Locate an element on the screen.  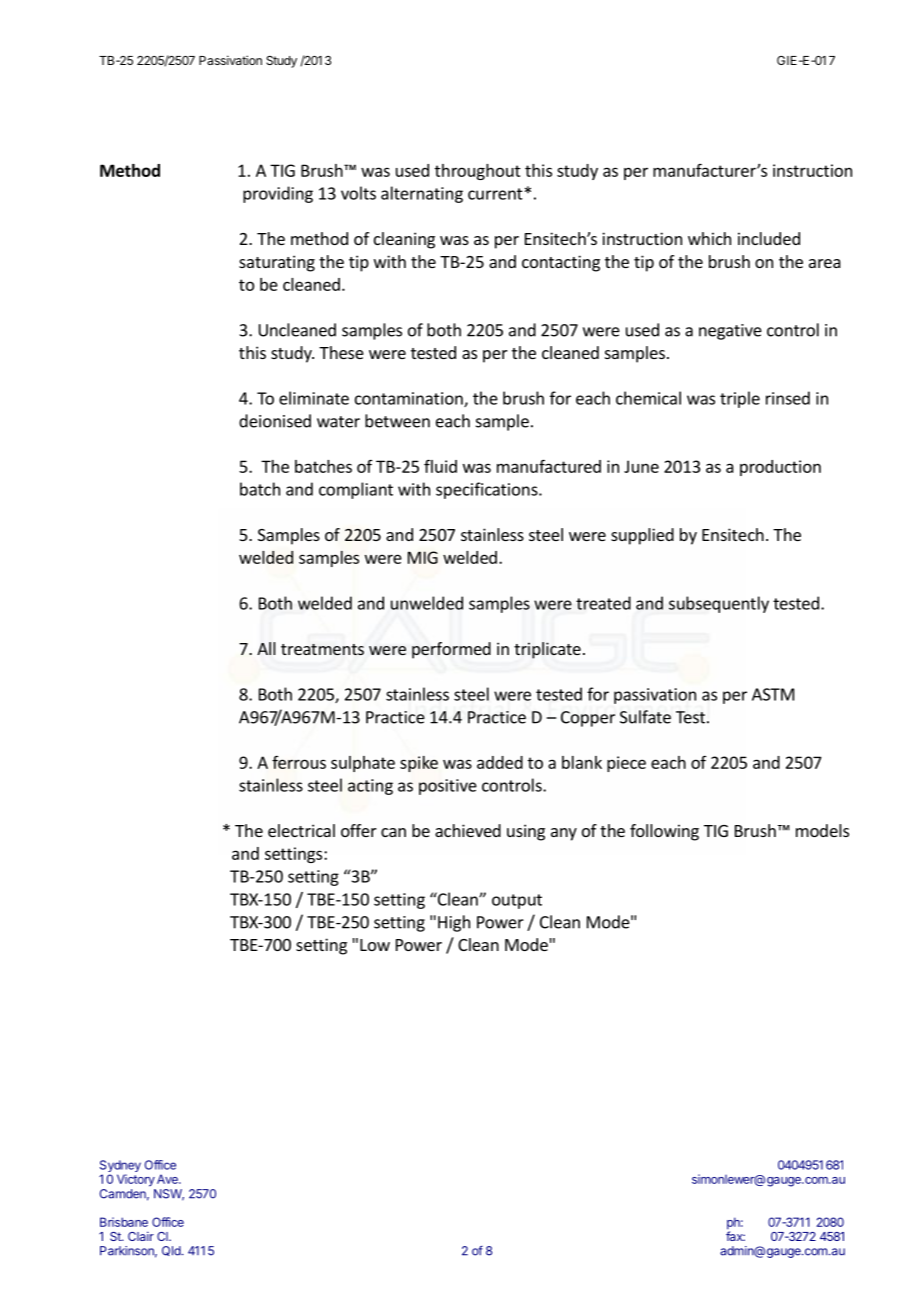
ASTM is located at coordinates (773, 694).
